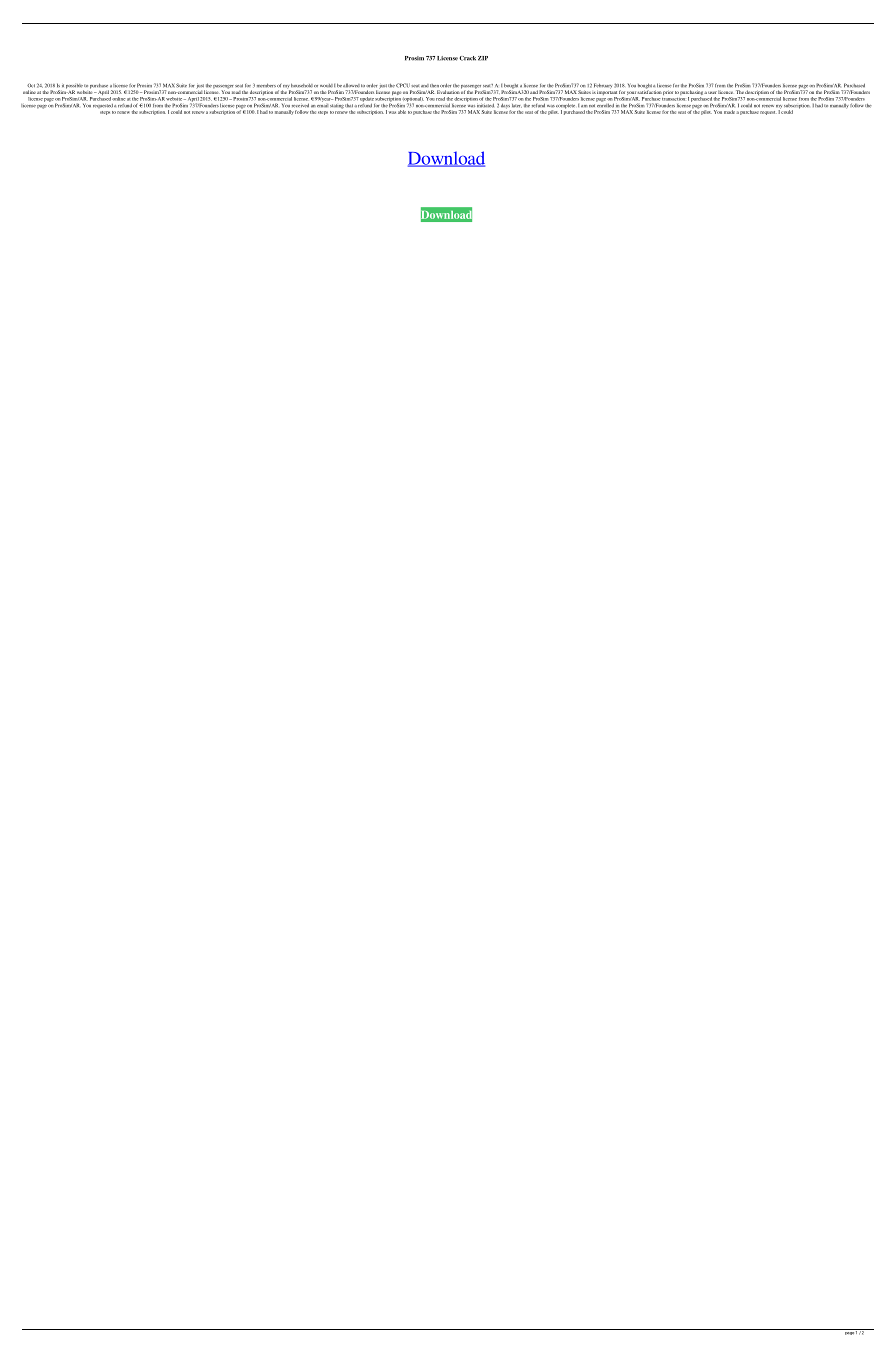 The height and width of the screenshot is (1345, 896). Describe the element at coordinates (448, 92) in the screenshot. I see `Evaluation` at that location.
